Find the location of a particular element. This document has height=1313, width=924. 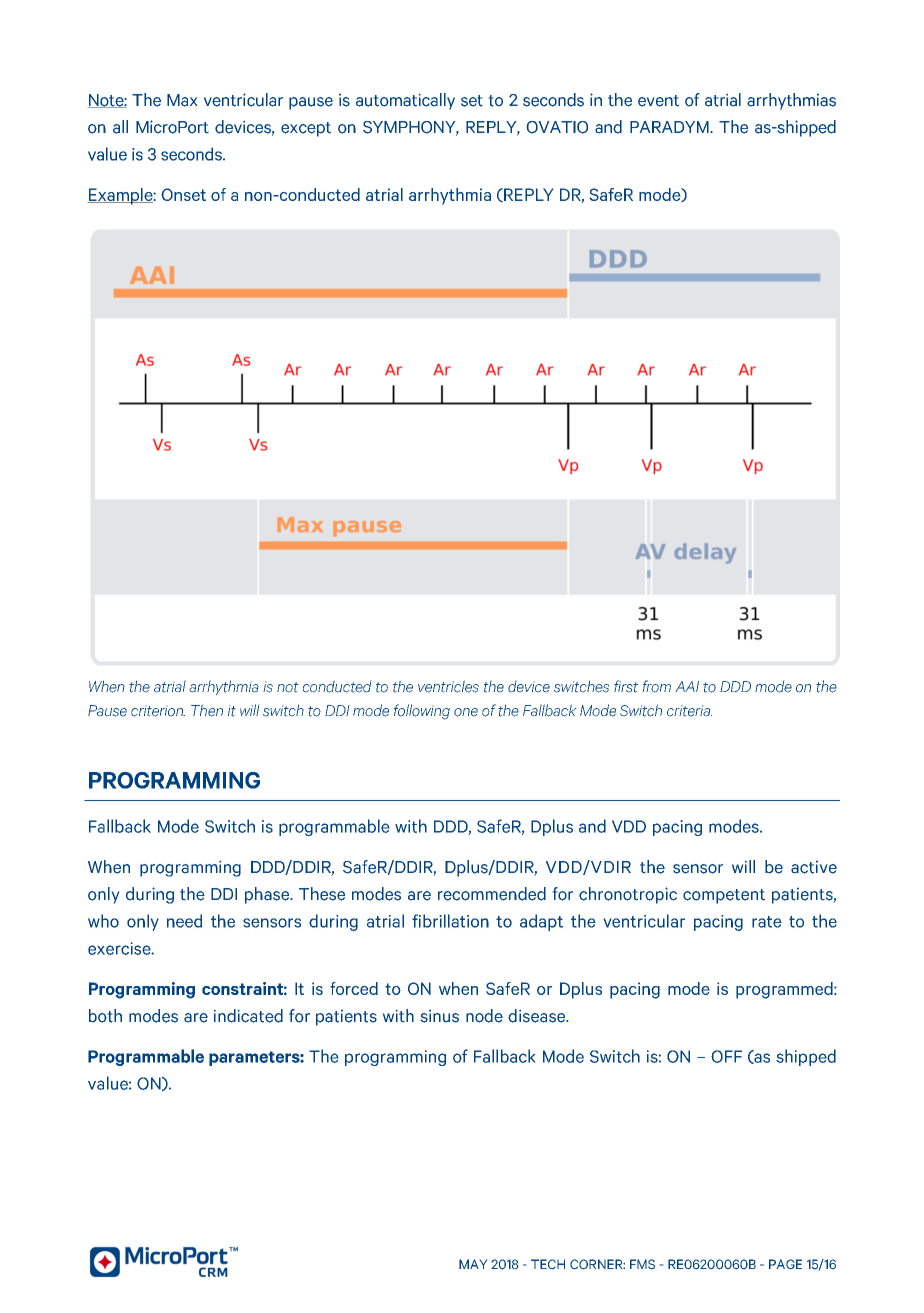

MAY is located at coordinates (473, 1264).
